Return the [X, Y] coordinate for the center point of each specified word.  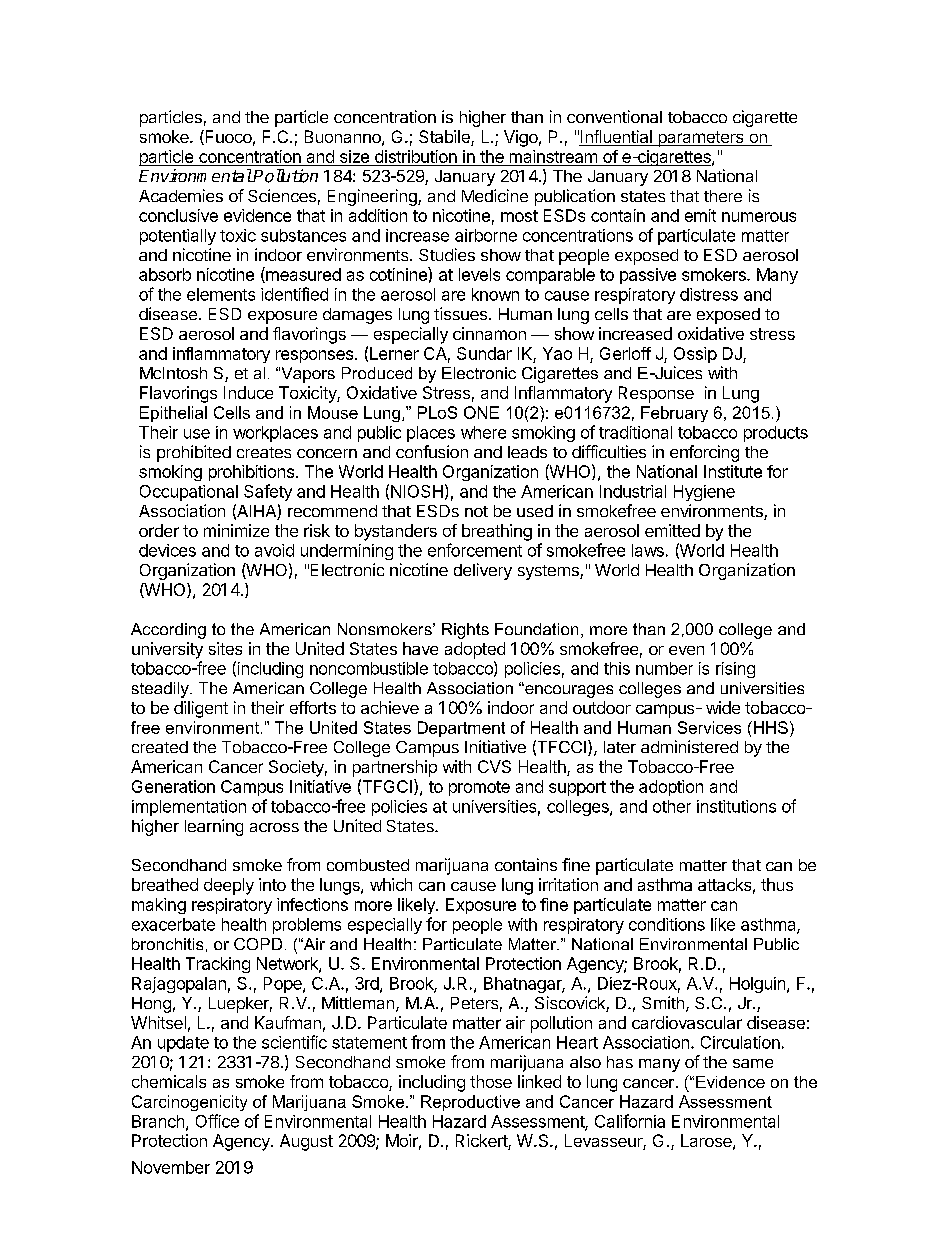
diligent [201, 709]
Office [217, 1121]
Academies [181, 195]
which [391, 884]
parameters [701, 139]
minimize [236, 530]
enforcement [475, 550]
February [674, 414]
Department [461, 729]
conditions [667, 924]
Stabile [445, 138]
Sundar [484, 353]
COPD [258, 944]
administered [689, 746]
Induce [248, 392]
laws [648, 550]
